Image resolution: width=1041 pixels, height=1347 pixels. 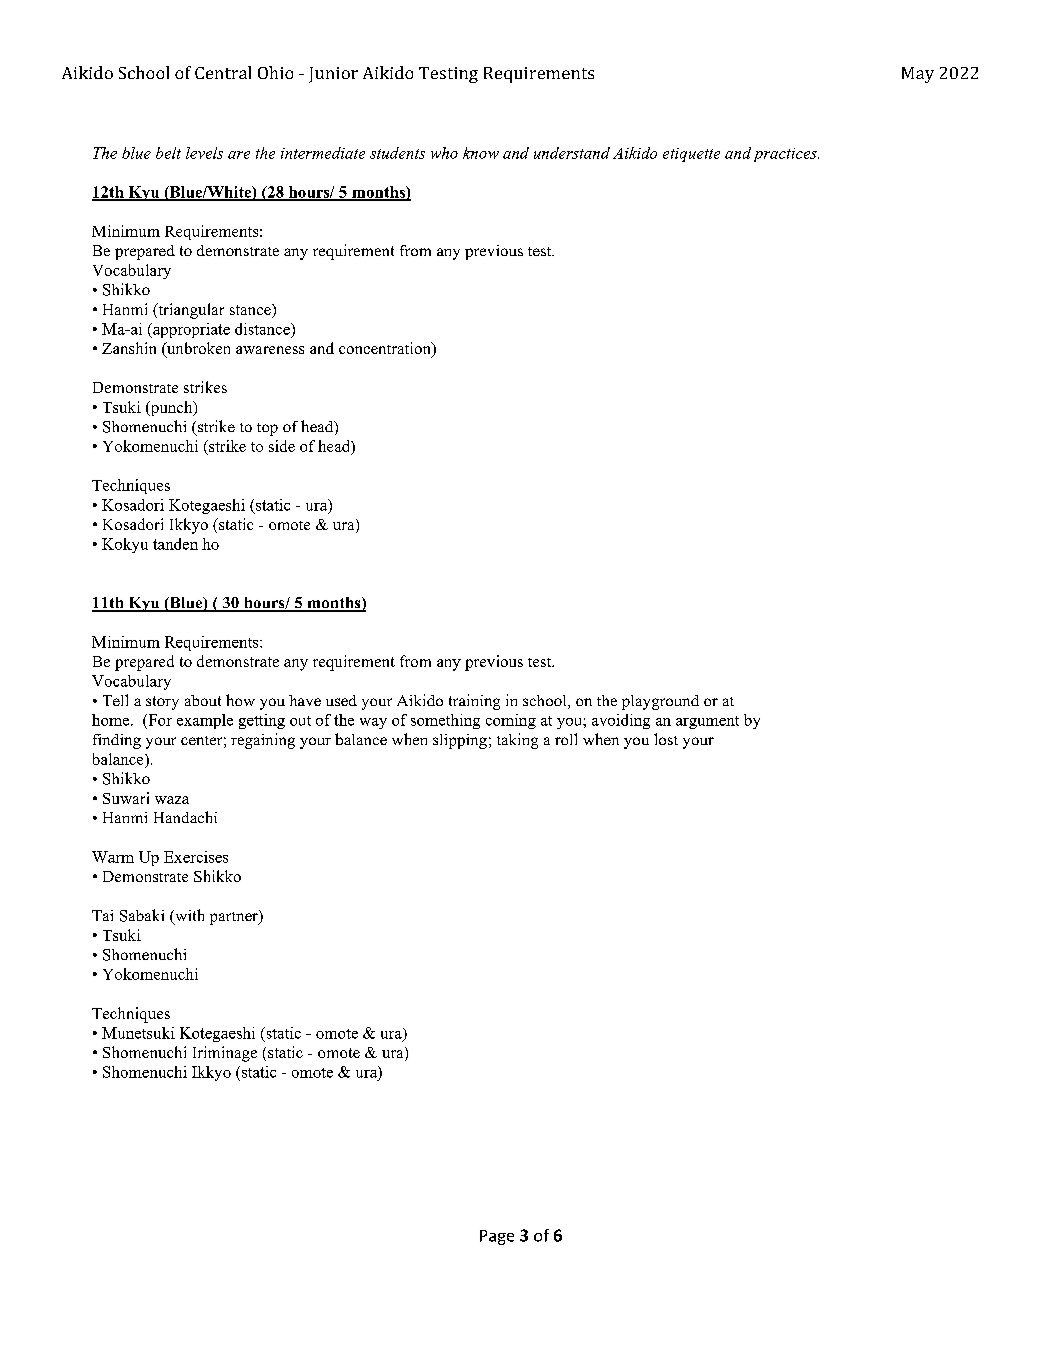 What do you see at coordinates (666, 739) in the screenshot?
I see `lost` at bounding box center [666, 739].
